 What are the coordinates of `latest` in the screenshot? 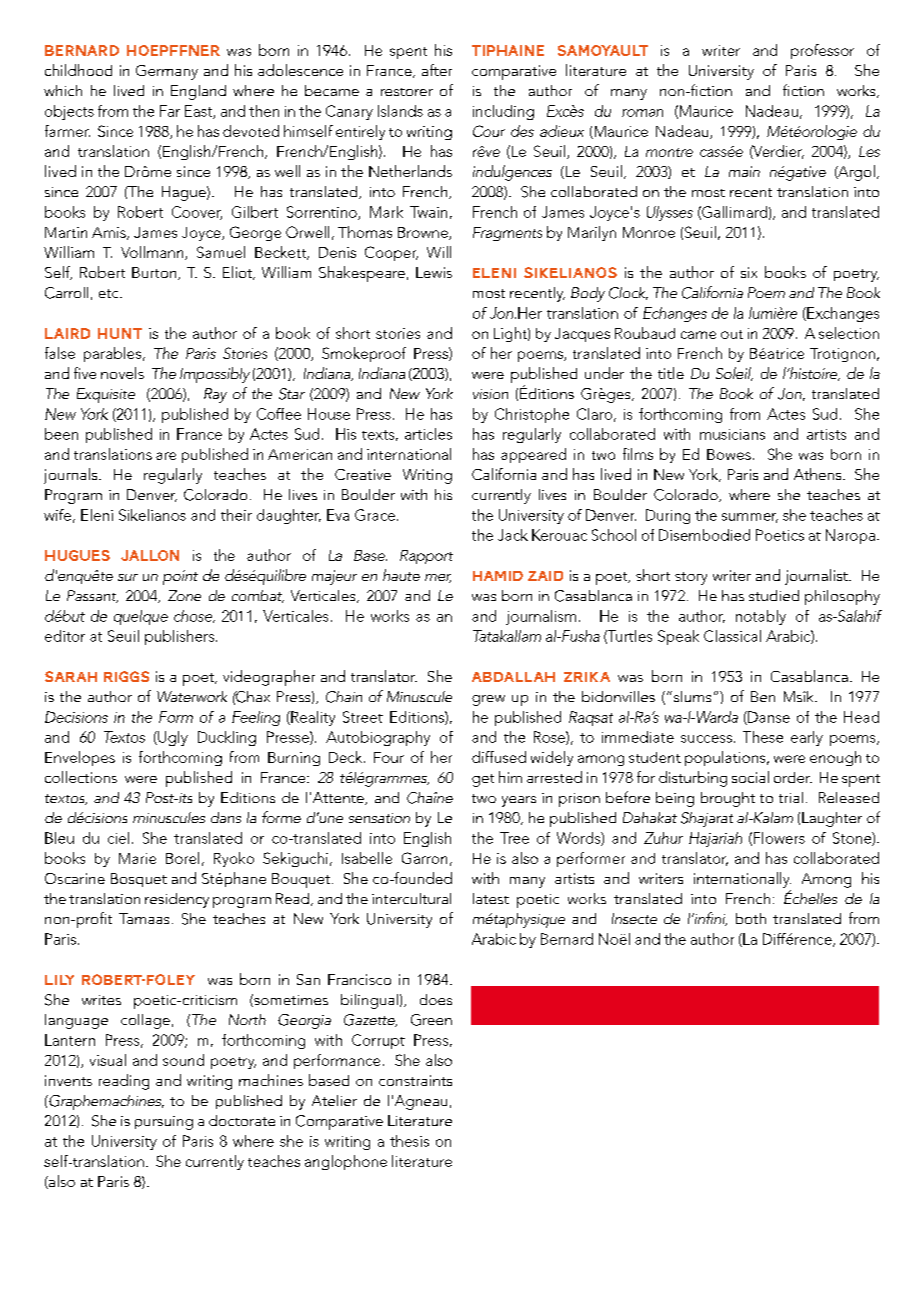 It's located at (491, 898).
